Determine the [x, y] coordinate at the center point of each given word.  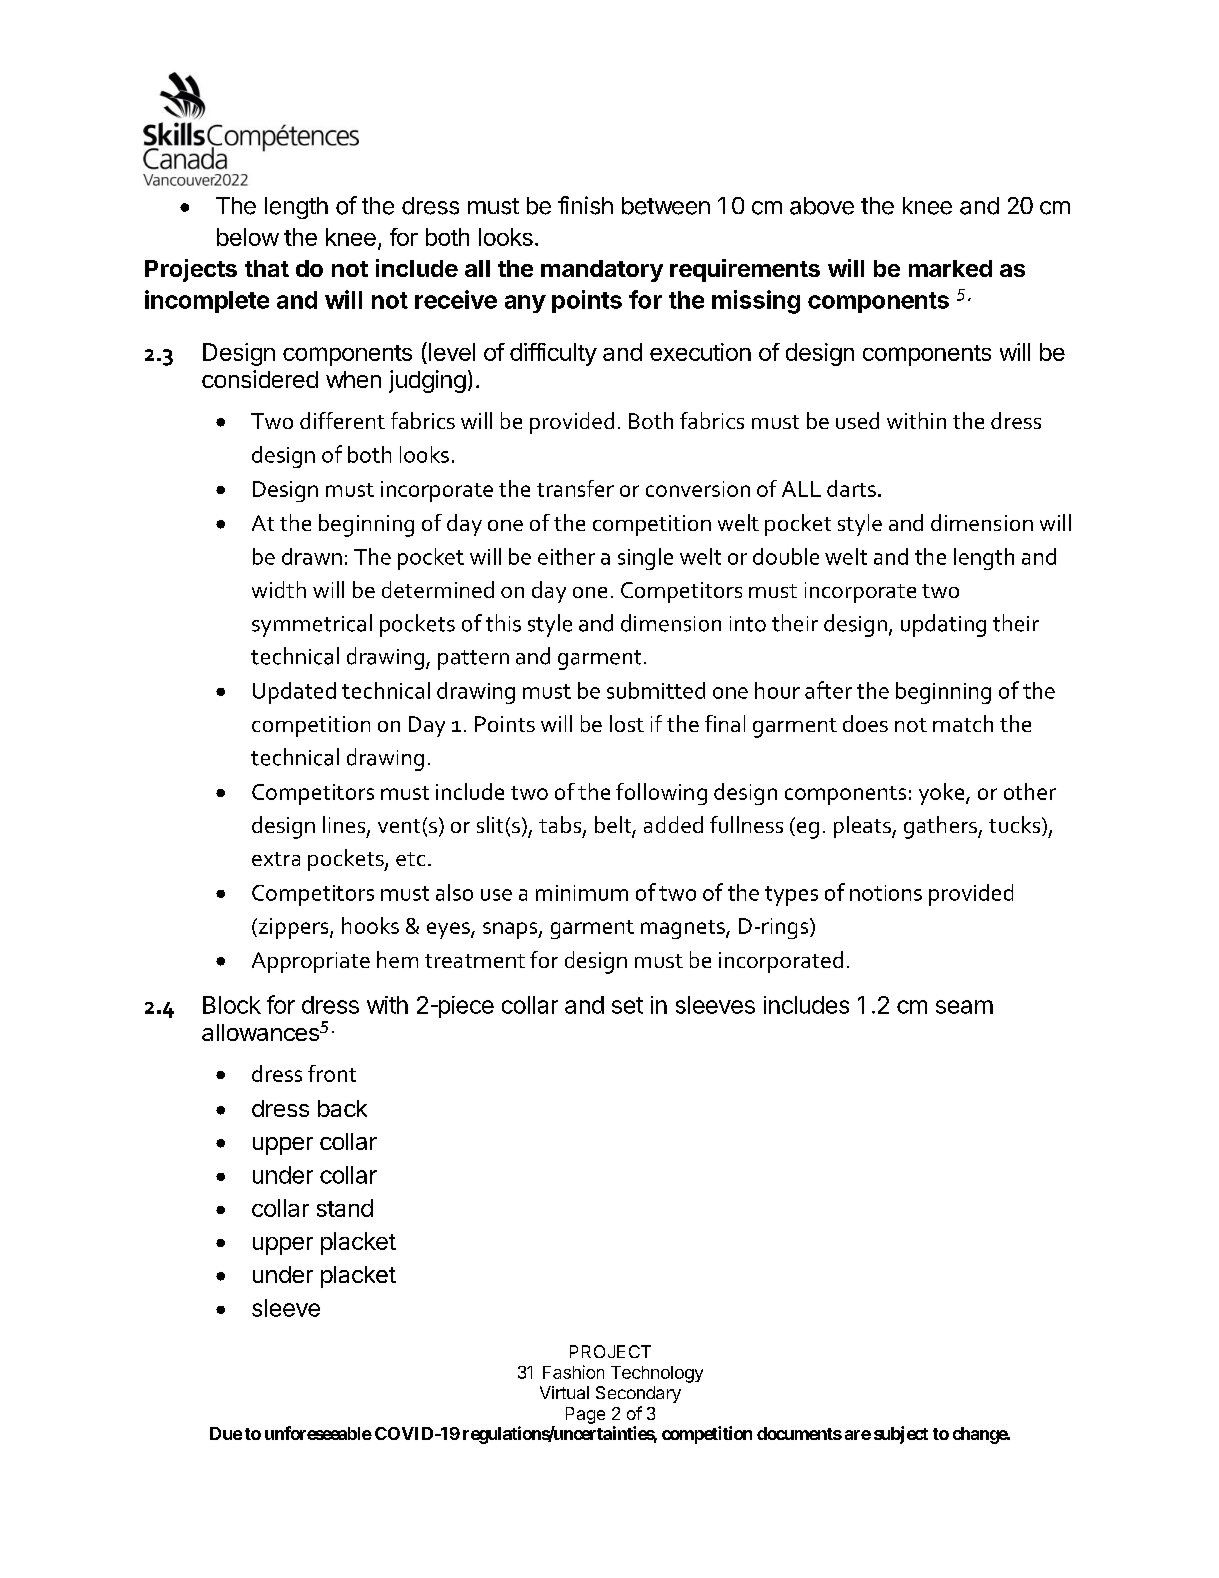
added [673, 824]
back [342, 1108]
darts [851, 488]
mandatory [602, 271]
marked [950, 268]
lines [345, 826]
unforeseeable [318, 1433]
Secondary [638, 1394]
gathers [941, 827]
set [627, 1005]
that [267, 268]
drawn [312, 556]
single [645, 559]
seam [964, 1007]
